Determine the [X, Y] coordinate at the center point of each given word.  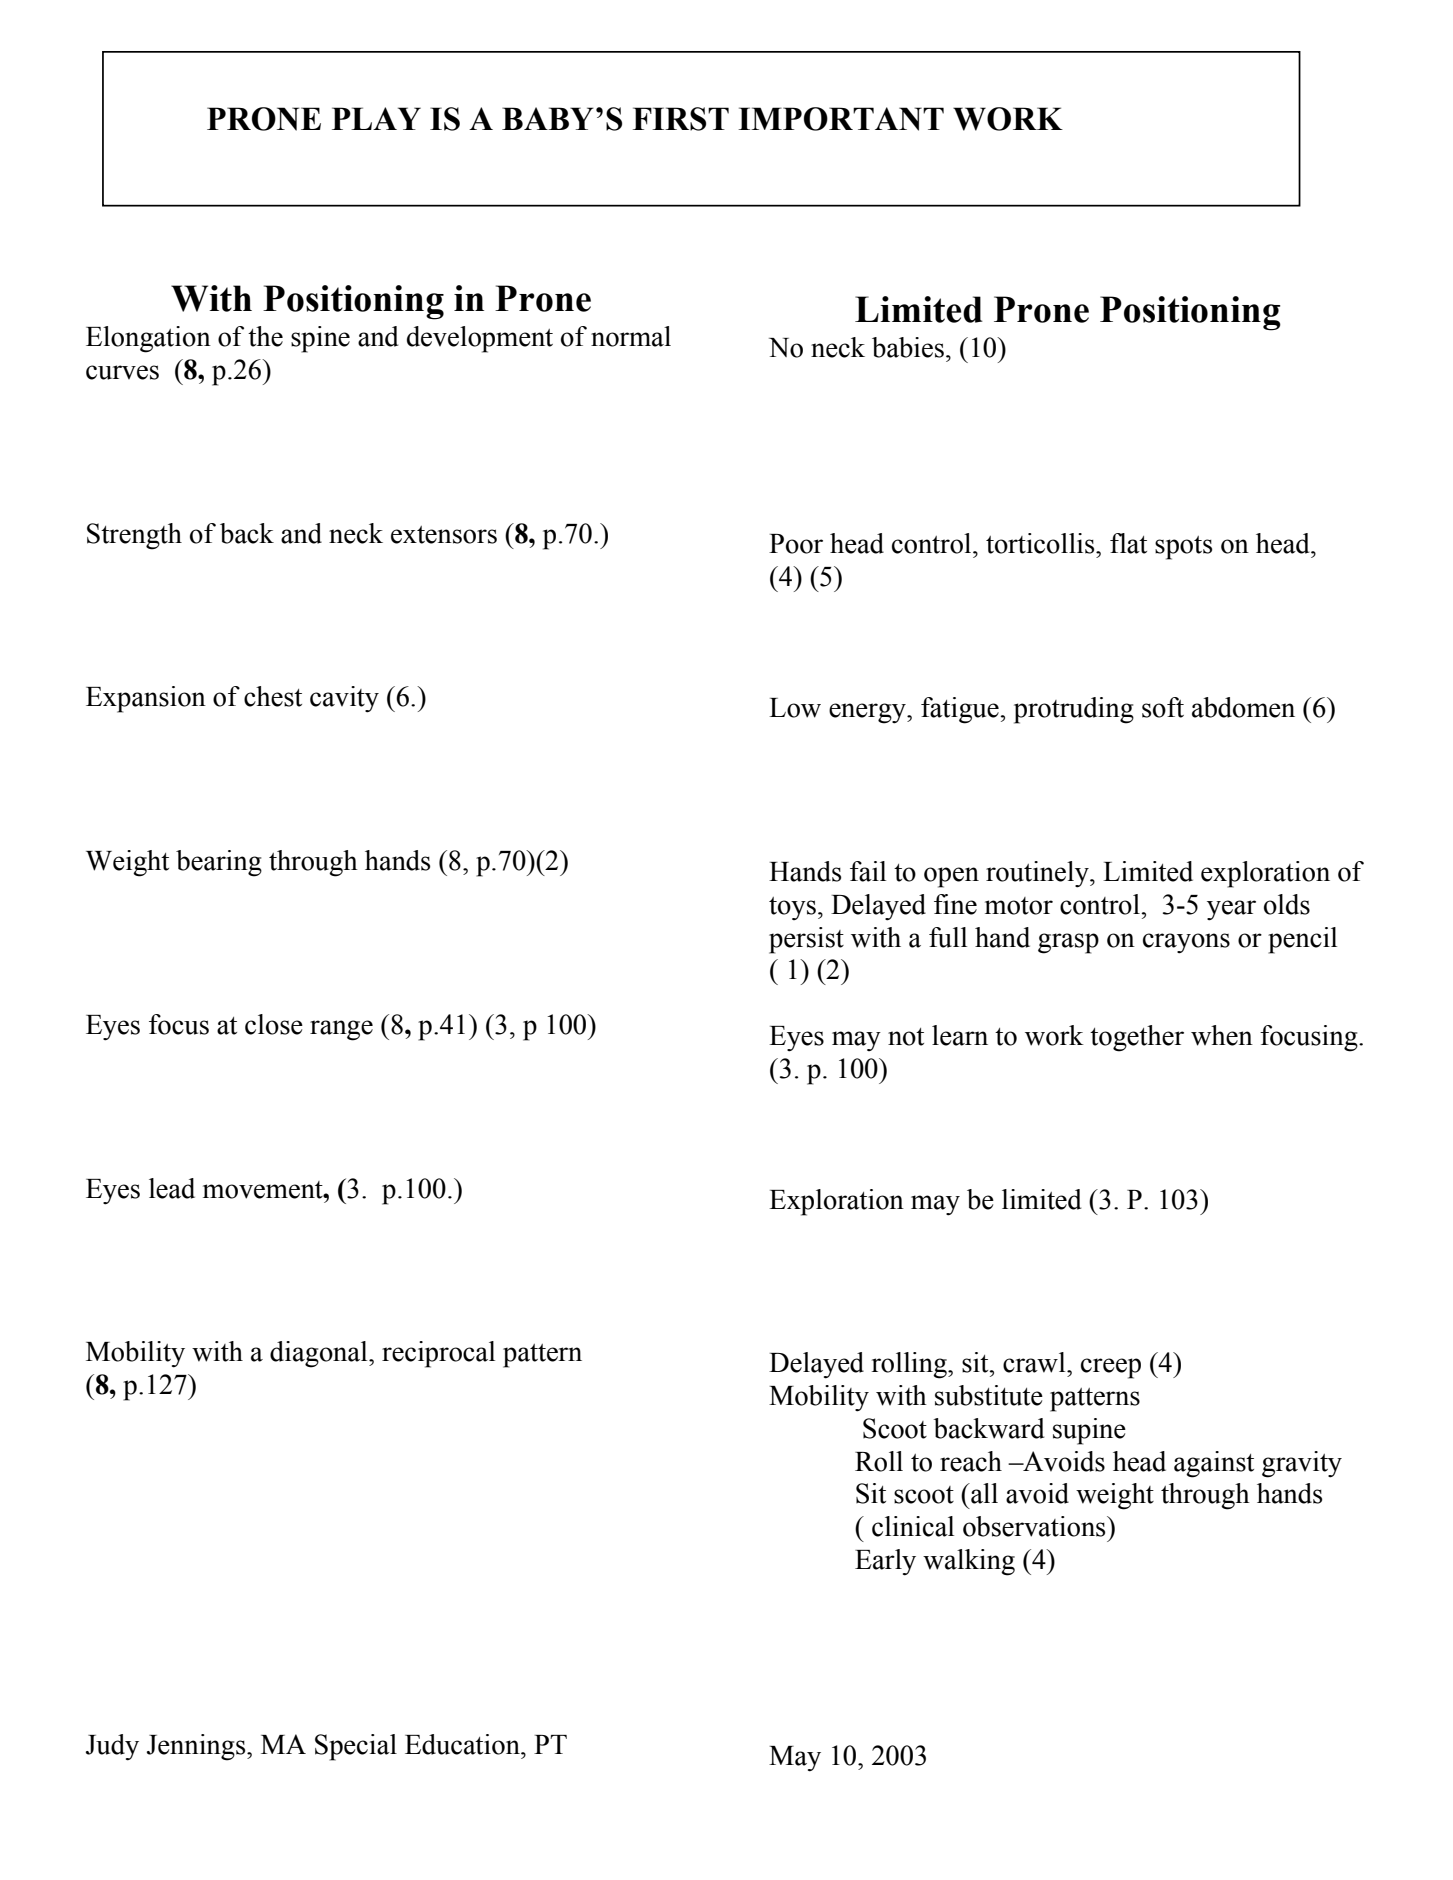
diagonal [320, 1354]
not [906, 1037]
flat [1128, 543]
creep [1111, 1368]
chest [273, 696]
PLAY [376, 118]
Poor [796, 544]
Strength [134, 536]
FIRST [681, 119]
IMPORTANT [841, 119]
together [1137, 1038]
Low [795, 708]
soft [1163, 707]
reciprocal [438, 1354]
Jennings [197, 1747]
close [274, 1024]
